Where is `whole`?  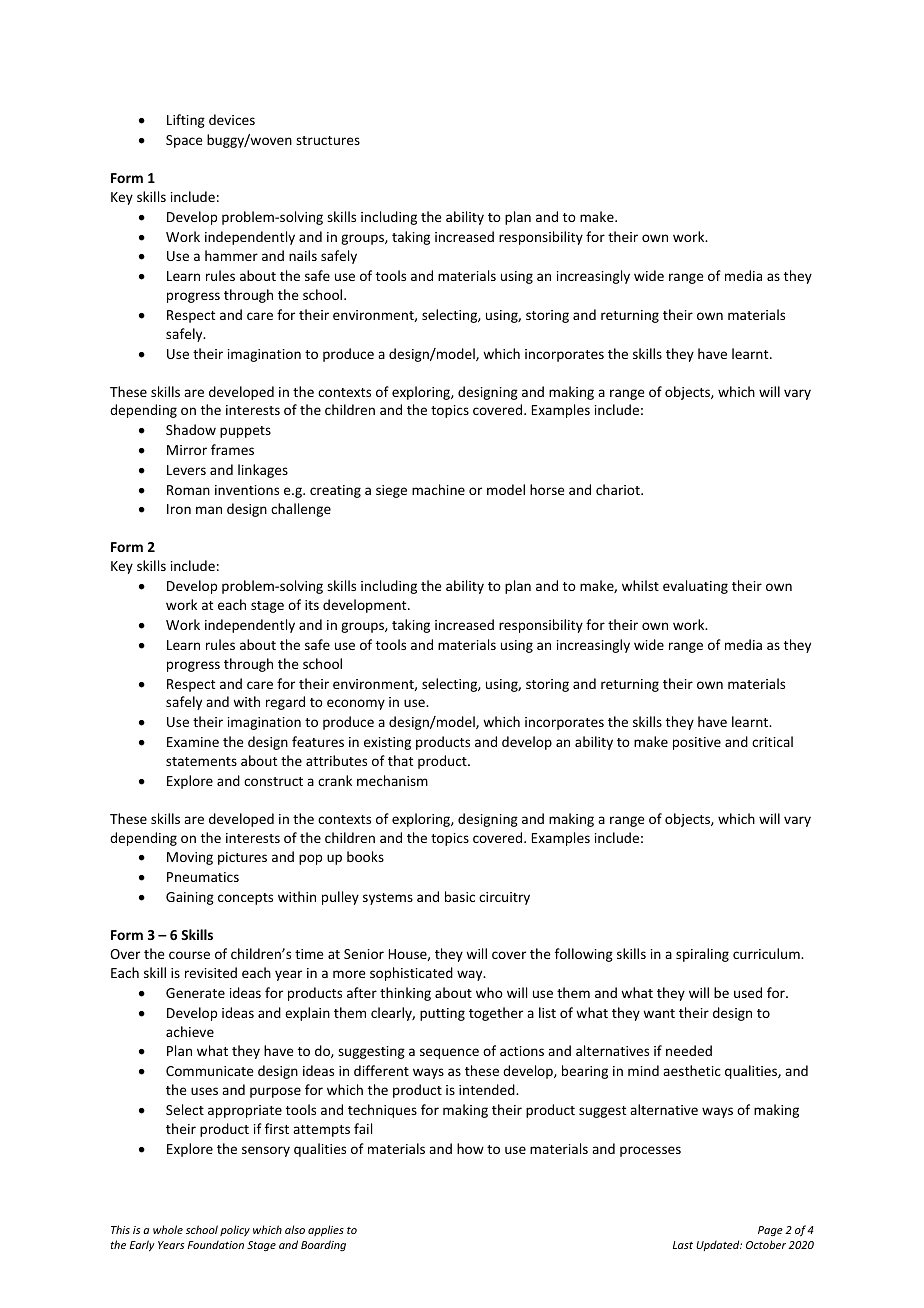 whole is located at coordinates (168, 1229).
